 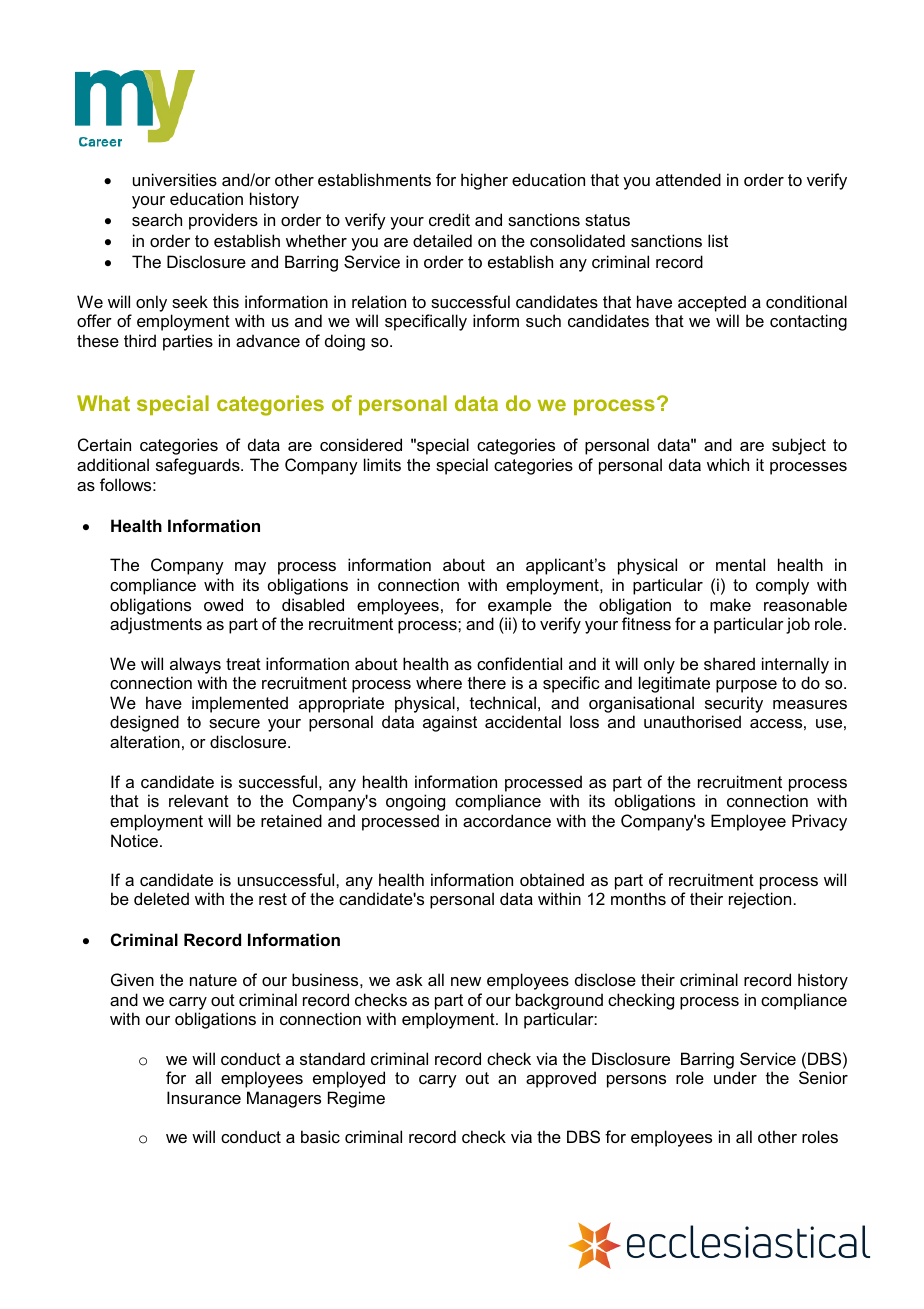 What do you see at coordinates (449, 219) in the screenshot?
I see `credit` at bounding box center [449, 219].
